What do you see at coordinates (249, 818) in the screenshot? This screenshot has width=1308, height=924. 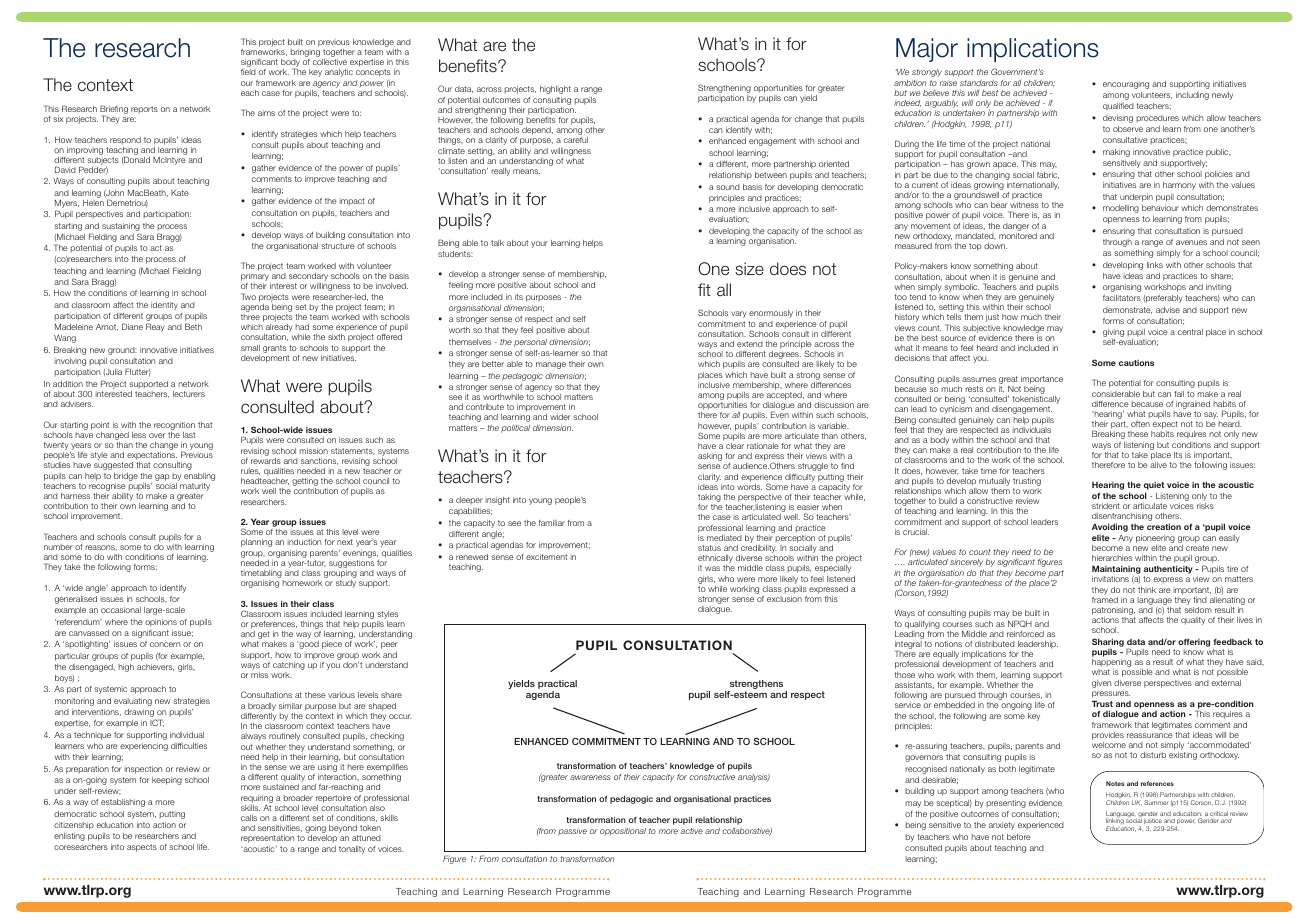 I see `calls` at bounding box center [249, 818].
